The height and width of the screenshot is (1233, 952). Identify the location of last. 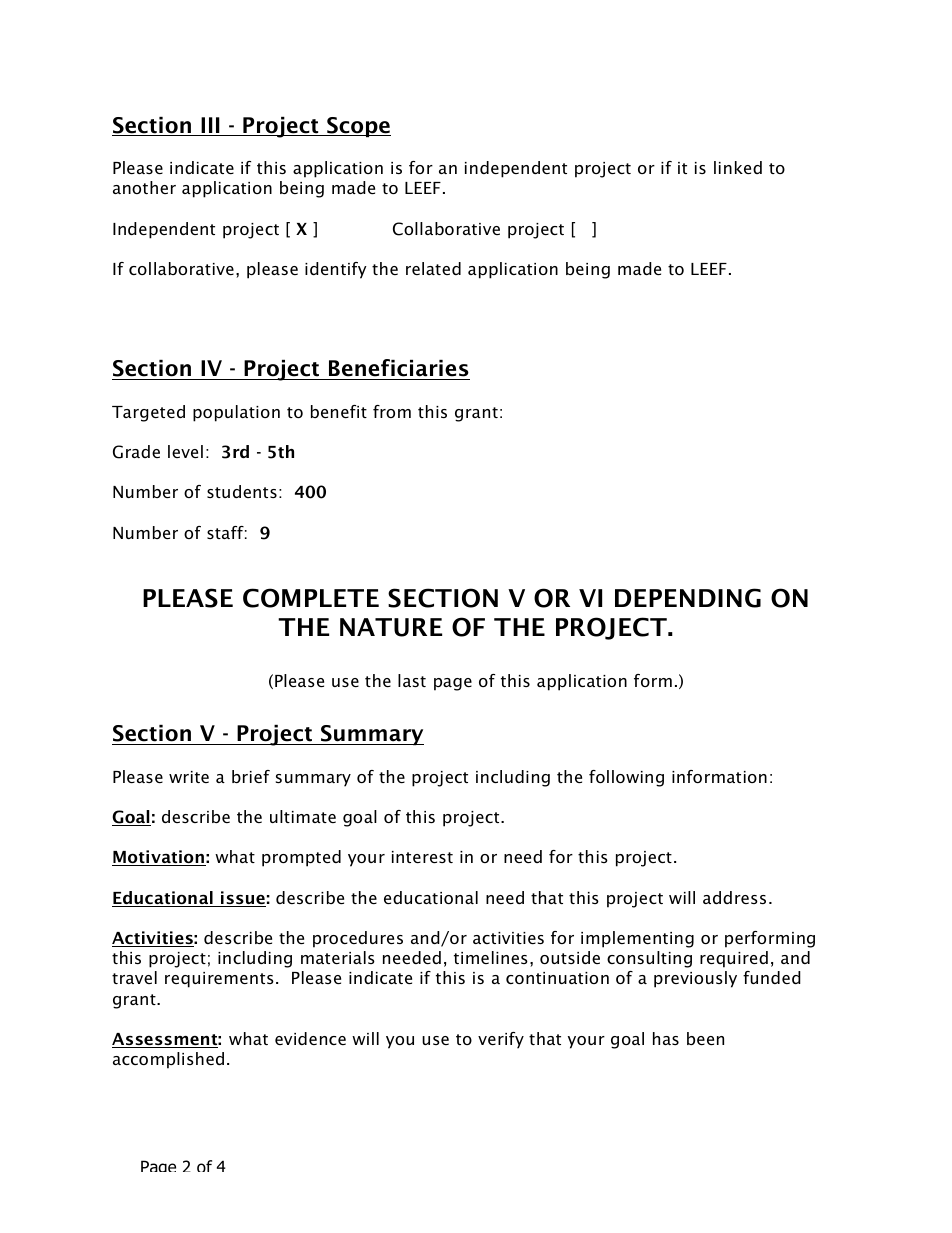
(412, 680).
